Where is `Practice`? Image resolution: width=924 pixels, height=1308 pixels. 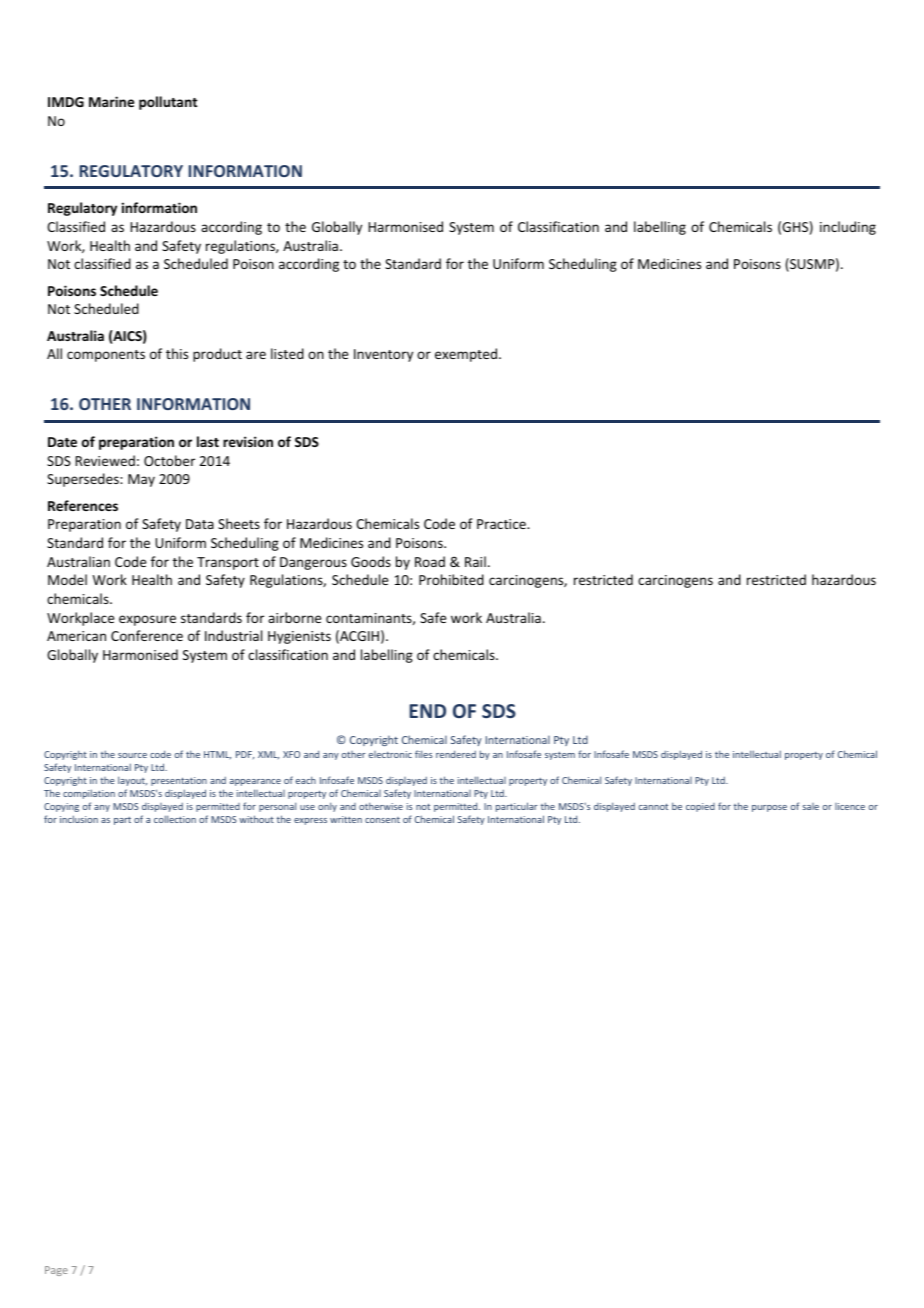 Practice is located at coordinates (502, 524).
